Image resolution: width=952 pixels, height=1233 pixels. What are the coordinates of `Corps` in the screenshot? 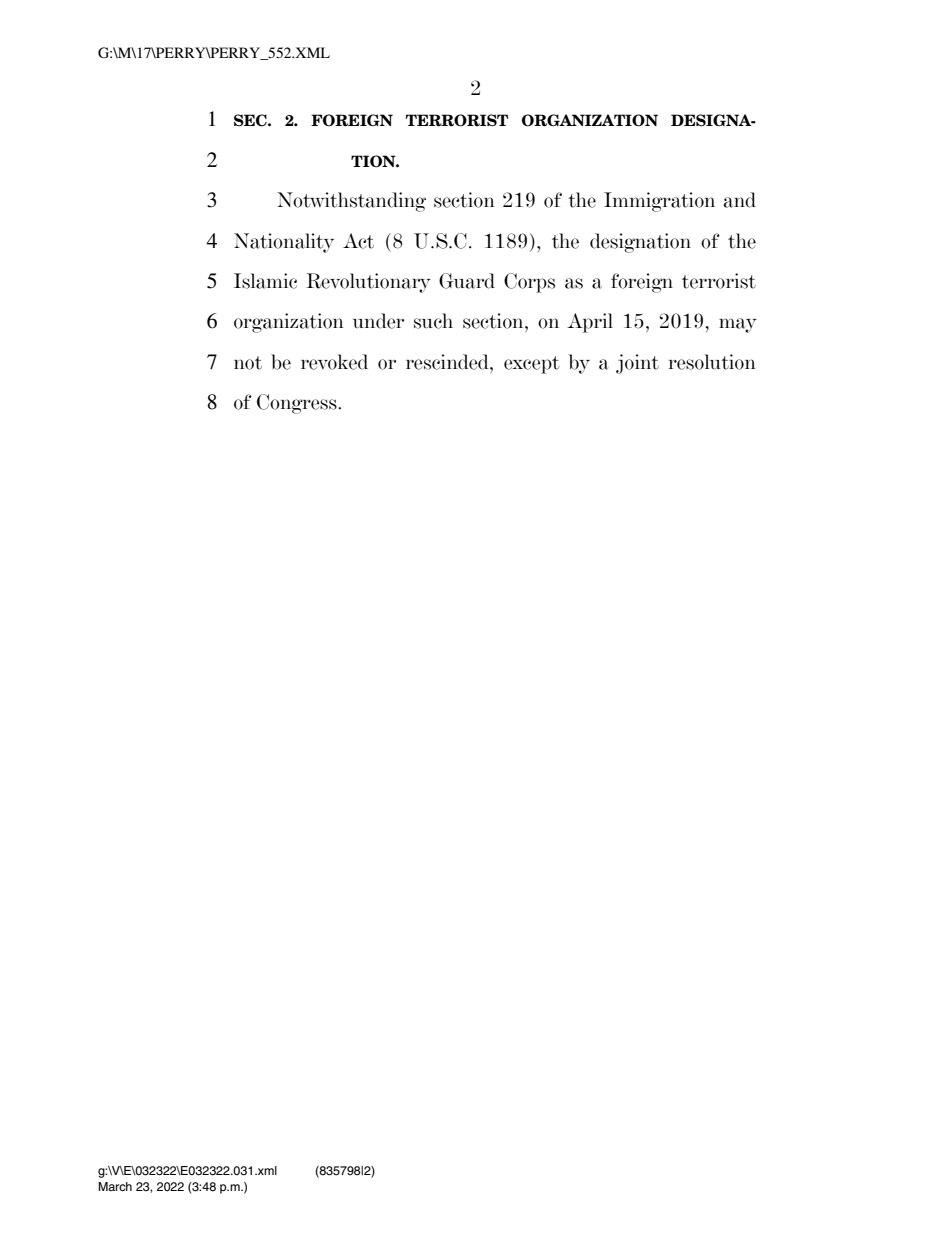 It's located at (529, 283).
